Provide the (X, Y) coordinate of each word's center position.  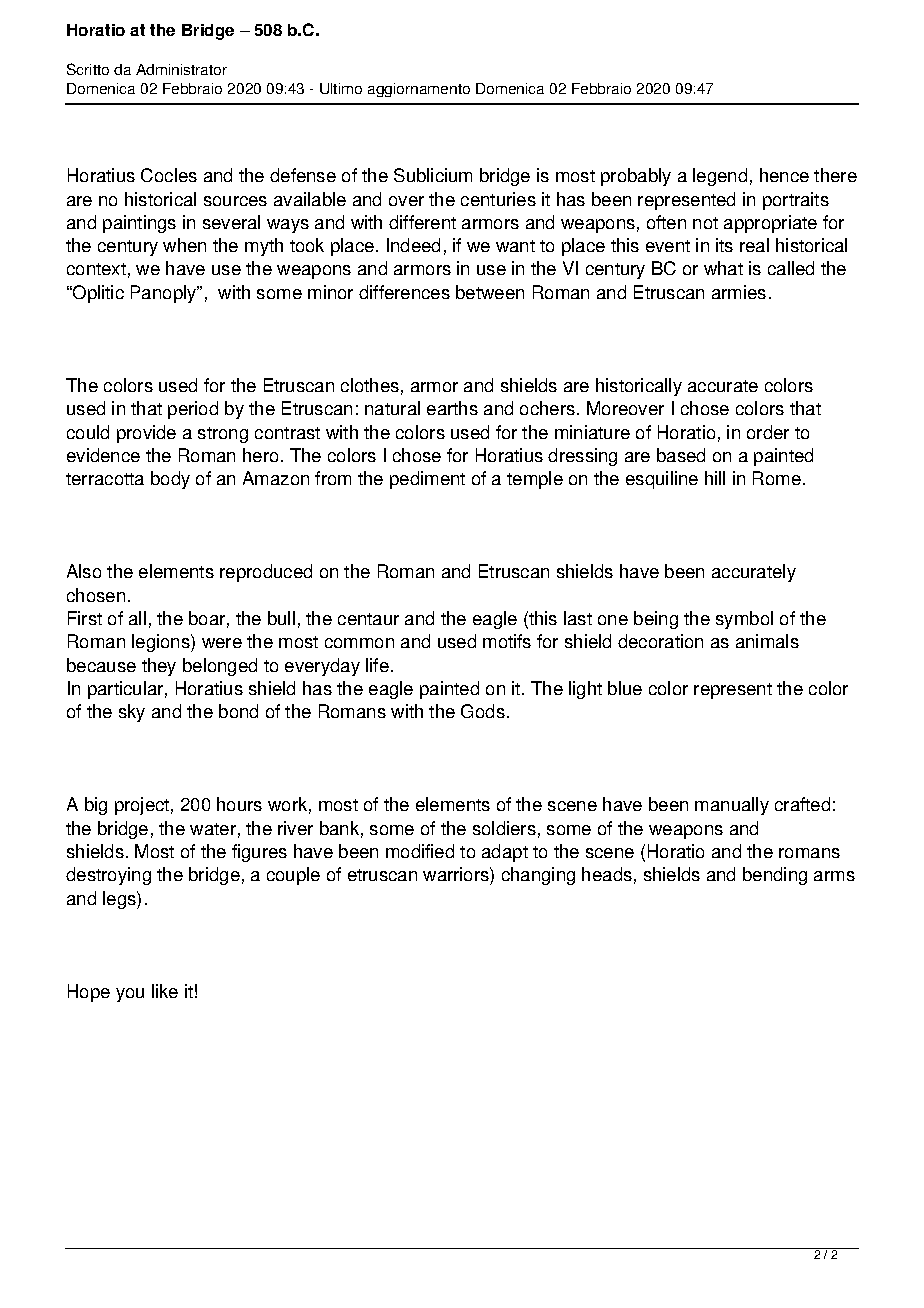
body (170, 480)
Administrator (181, 69)
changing (538, 876)
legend (720, 177)
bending (775, 876)
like (165, 991)
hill (715, 478)
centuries (498, 199)
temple (535, 480)
